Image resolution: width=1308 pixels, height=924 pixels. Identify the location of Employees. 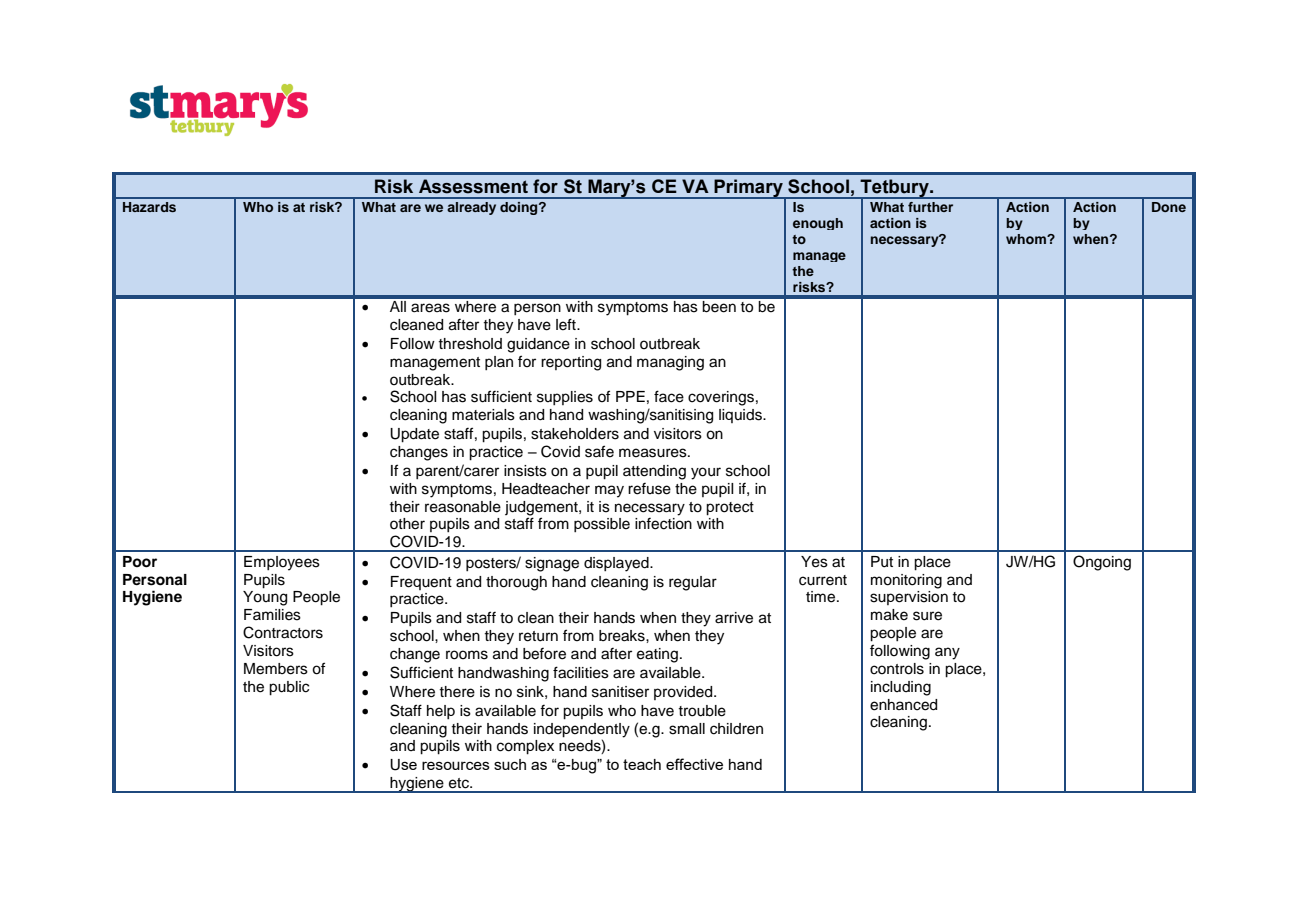
(282, 563).
